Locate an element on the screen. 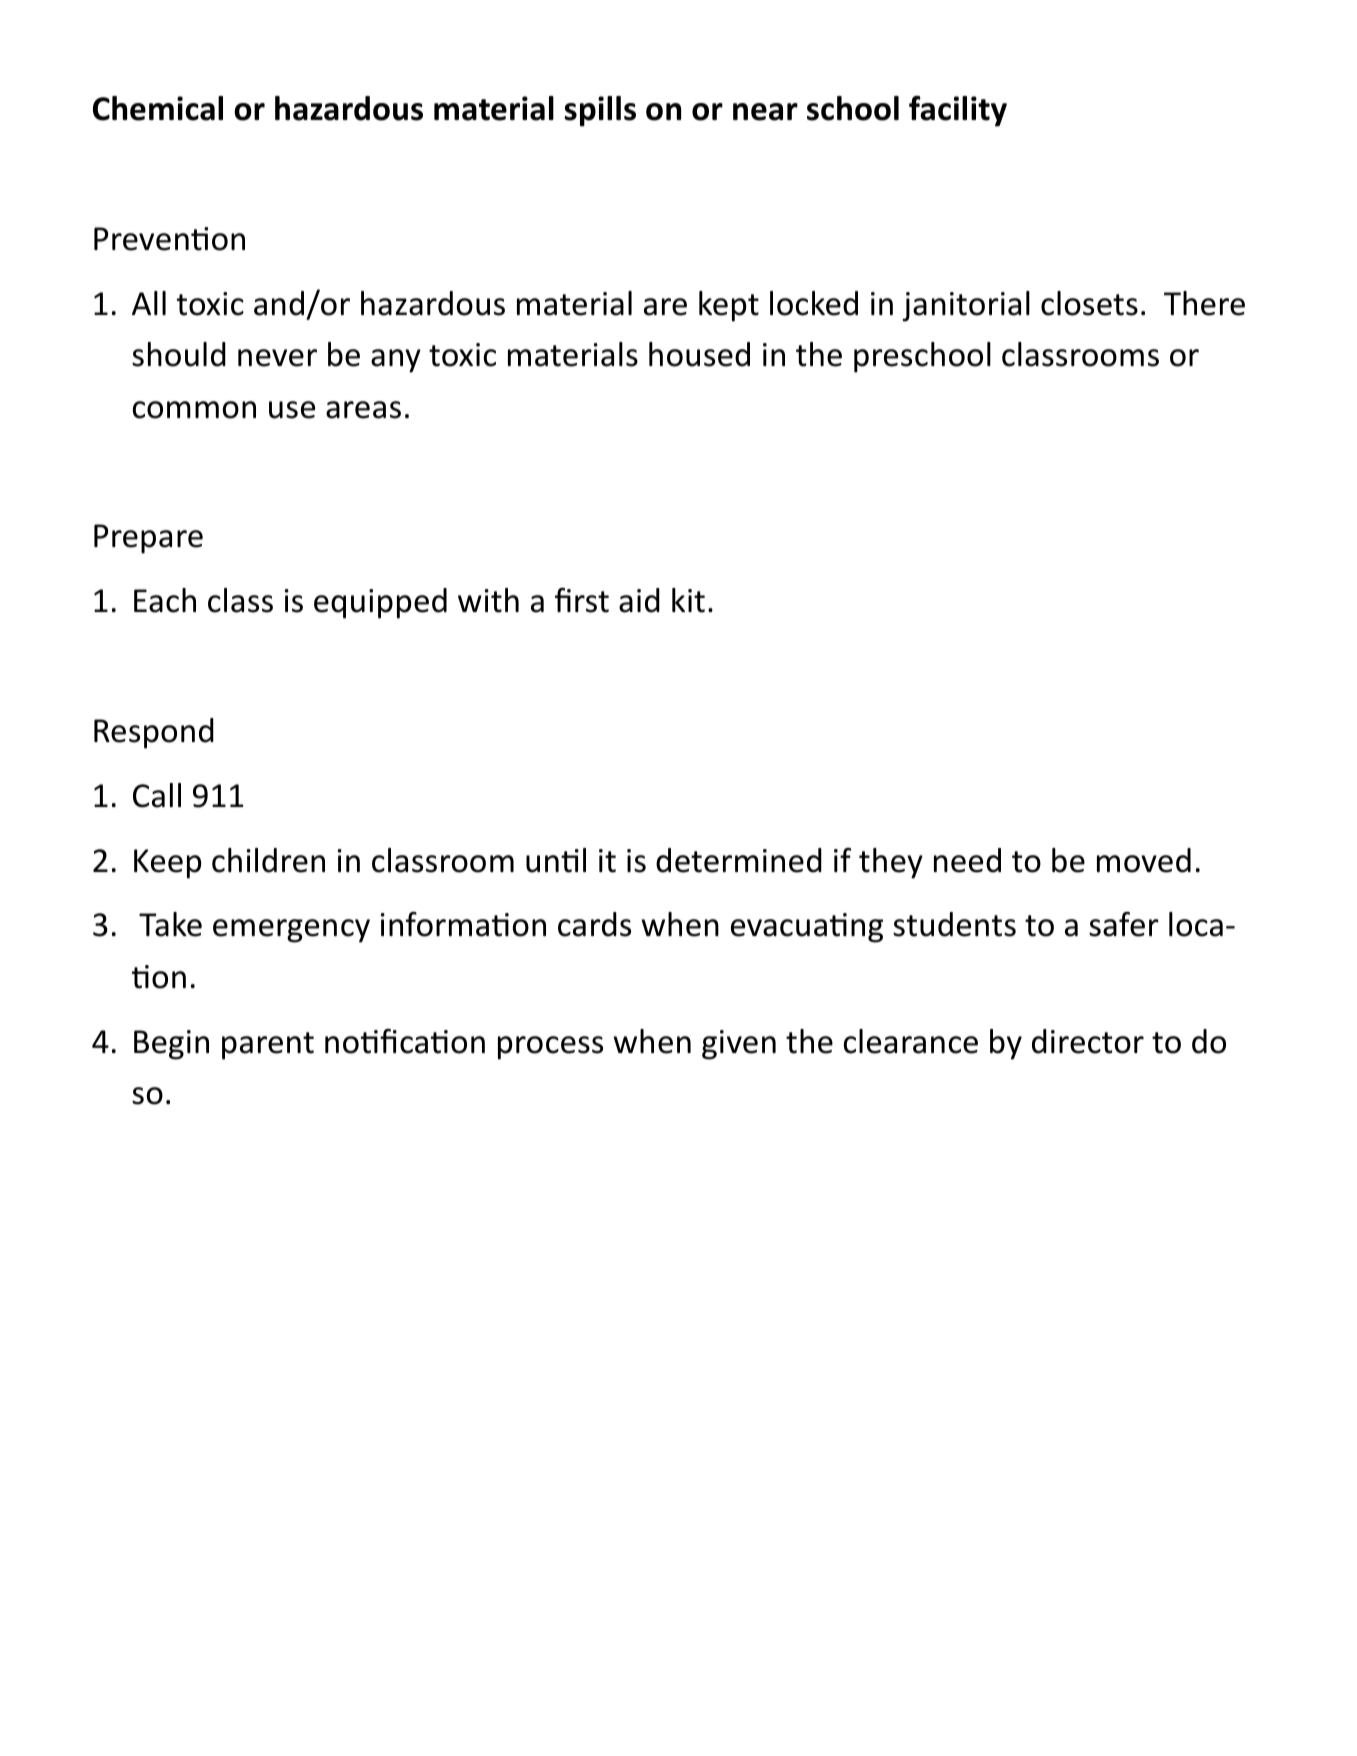 The width and height of the screenshot is (1357, 1756). housed is located at coordinates (699, 354).
